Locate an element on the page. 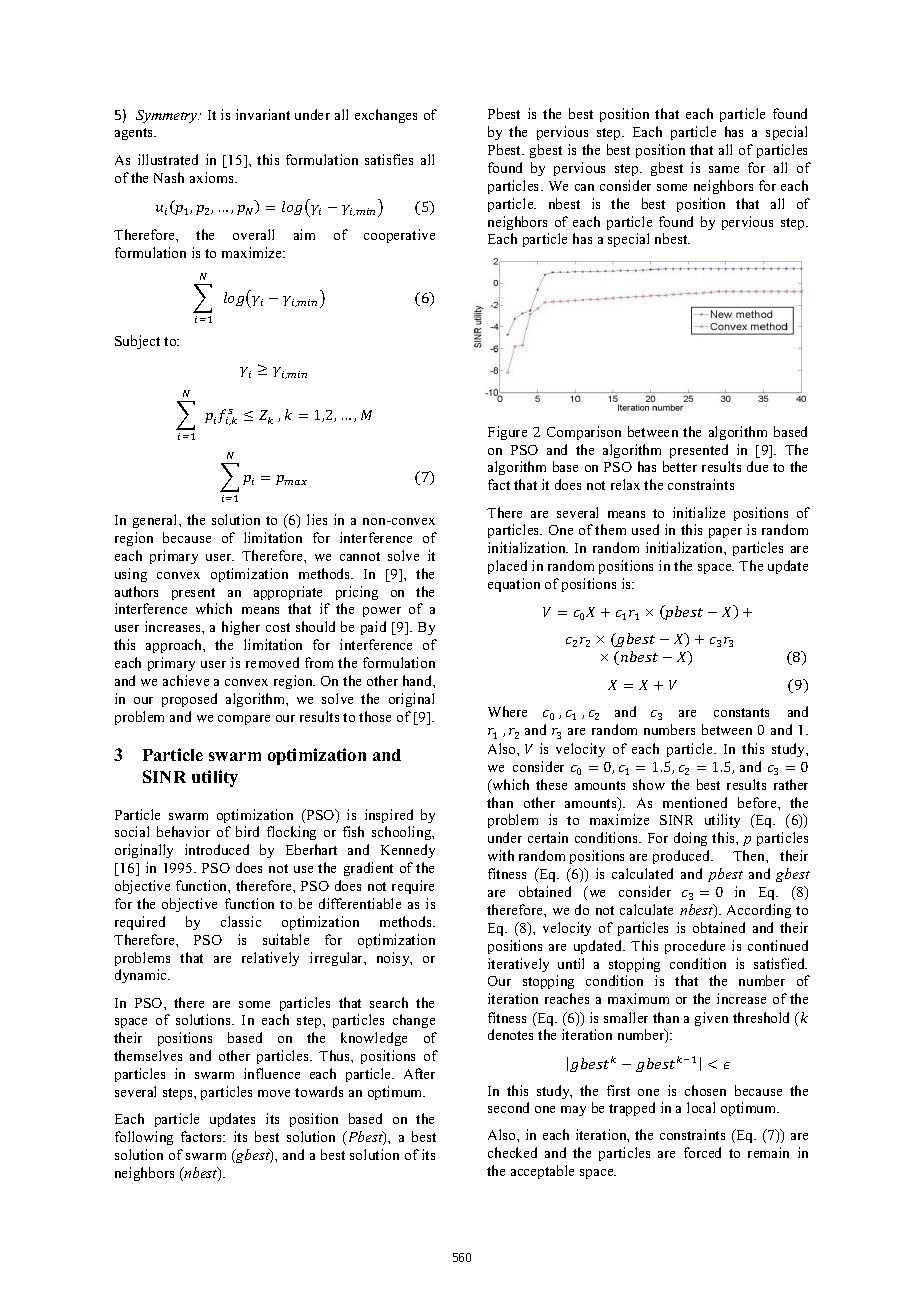 The width and height of the page is (924, 1308). same is located at coordinates (724, 169).
